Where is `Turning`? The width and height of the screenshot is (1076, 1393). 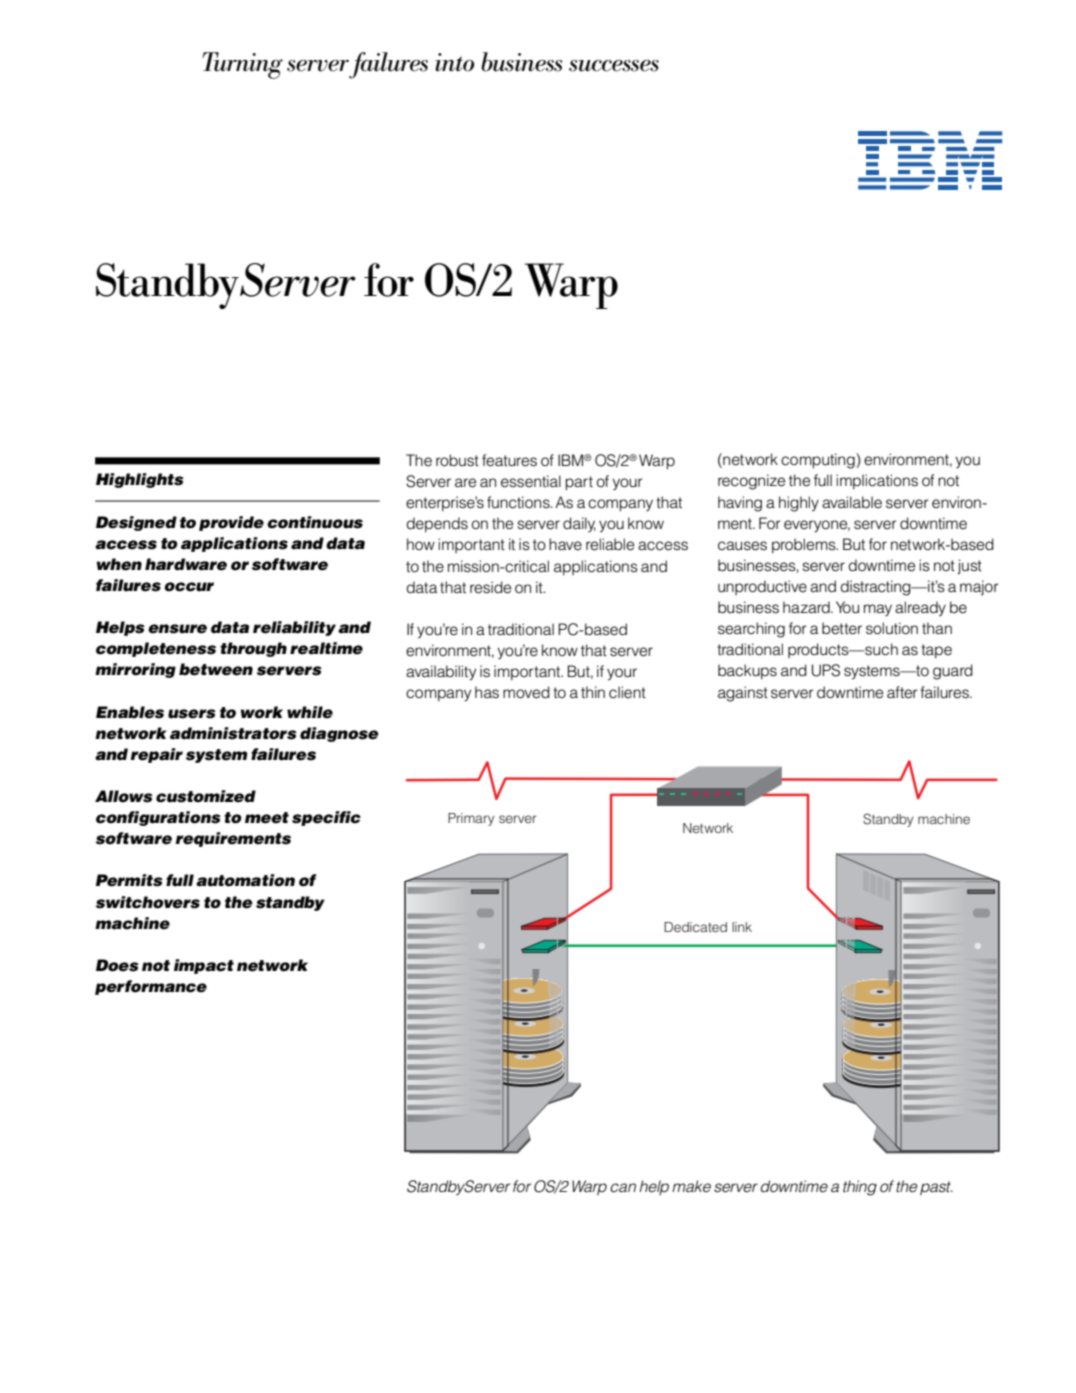 Turning is located at coordinates (242, 65).
